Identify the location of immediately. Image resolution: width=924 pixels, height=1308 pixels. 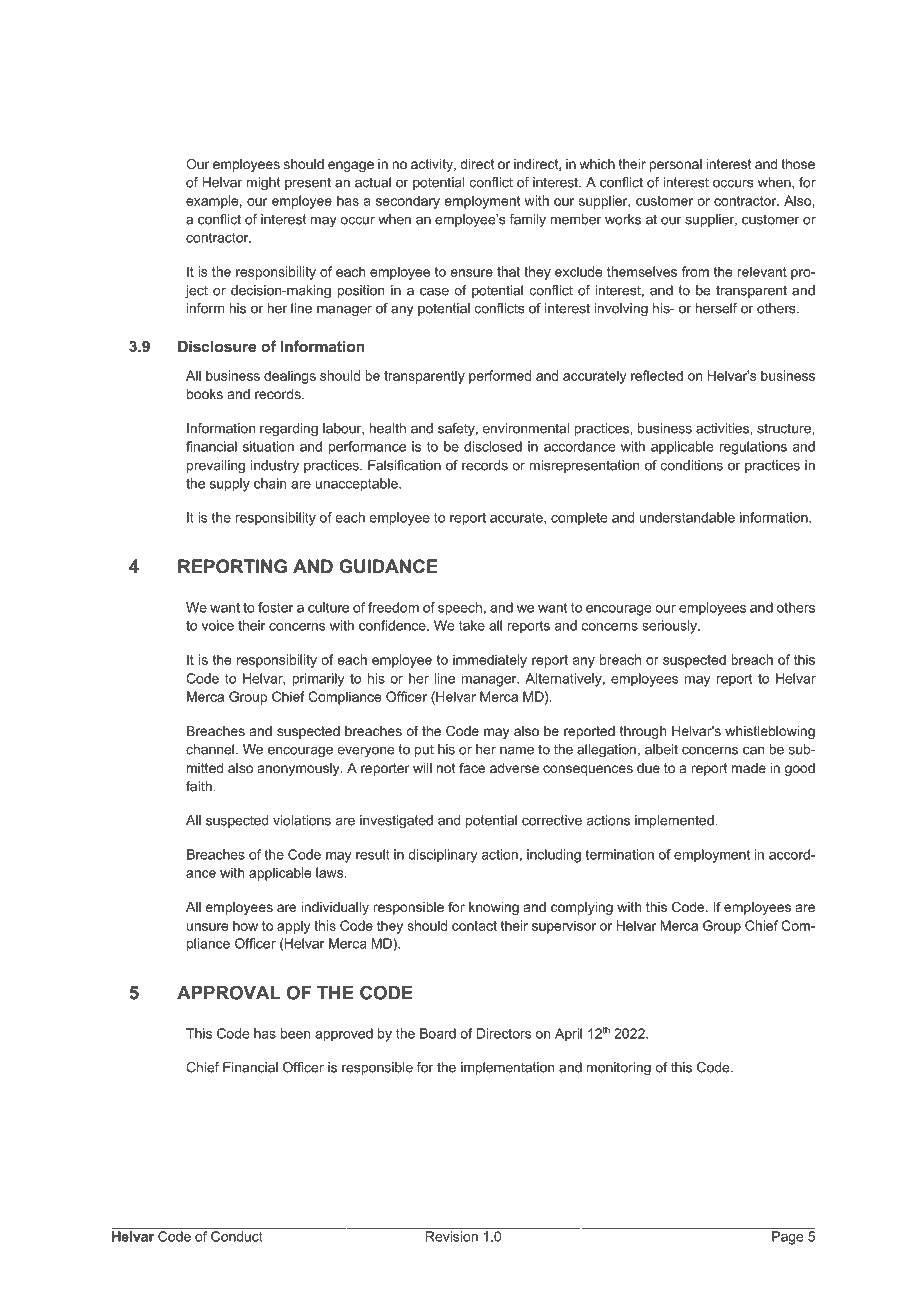
(490, 661).
